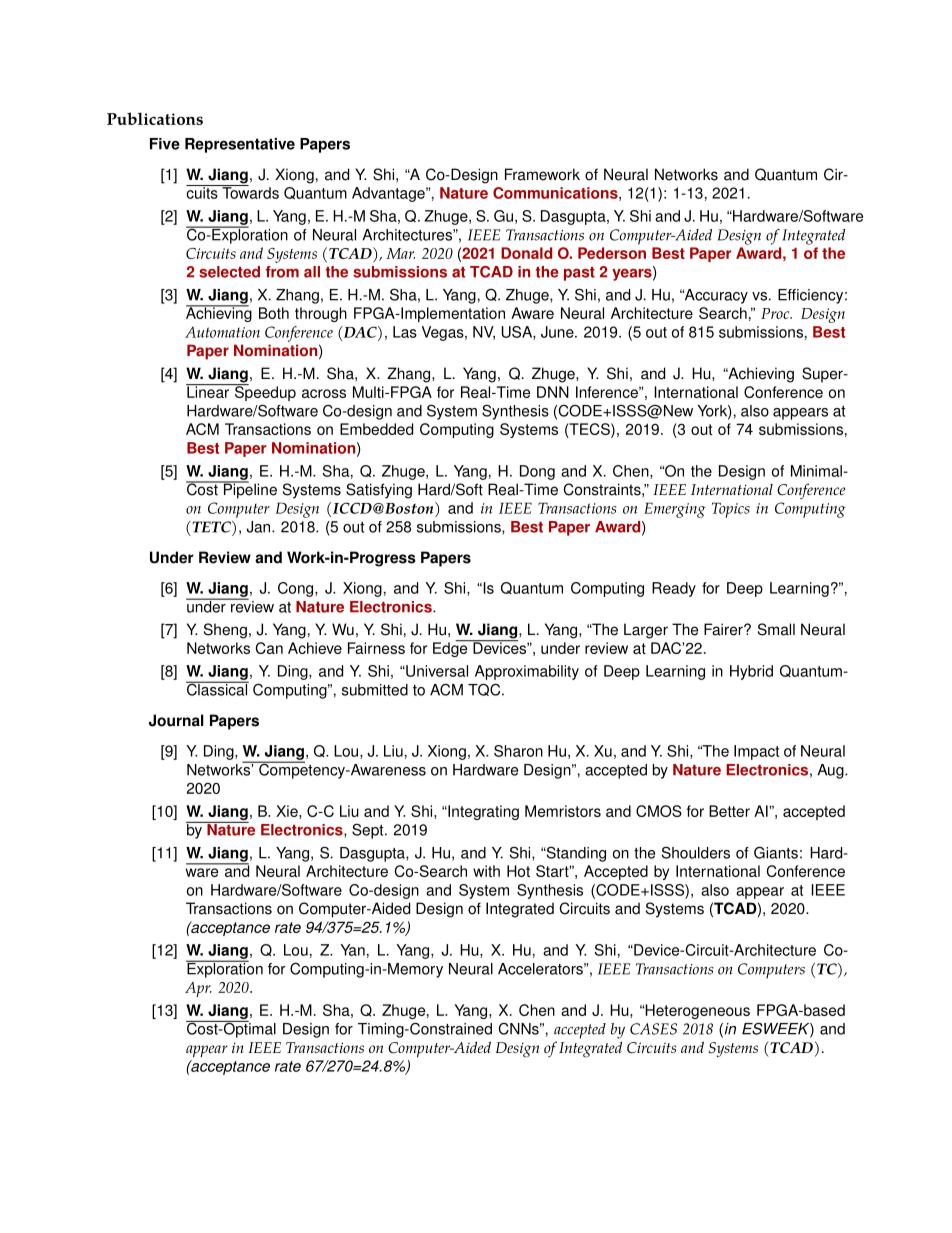 This page has height=1233, width=952. I want to click on Better, so click(729, 811).
